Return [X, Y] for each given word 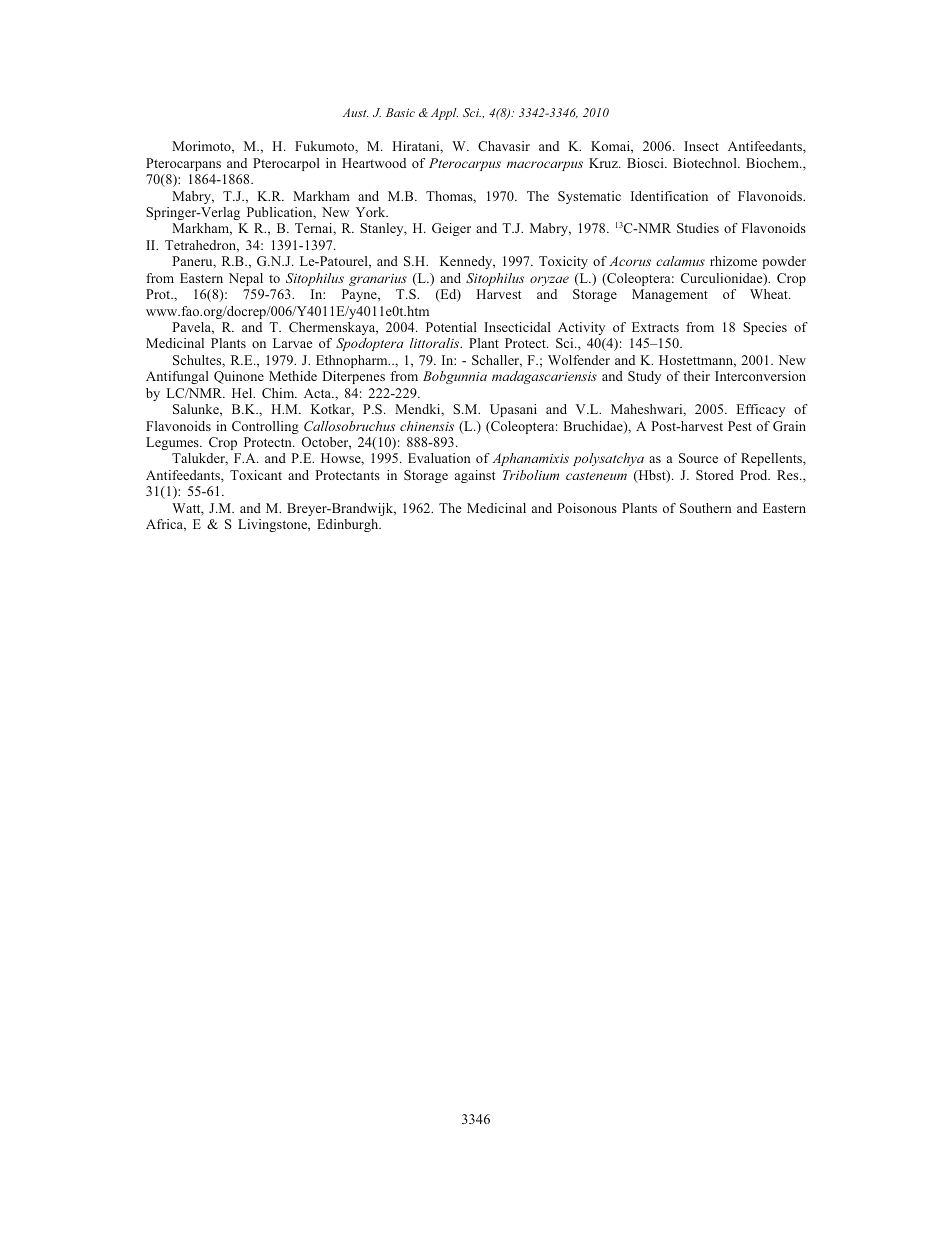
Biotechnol [706, 163]
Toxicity [563, 262]
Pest [740, 426]
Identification [669, 196]
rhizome [733, 261]
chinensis [427, 426]
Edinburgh [349, 525]
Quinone [239, 377]
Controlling [265, 427]
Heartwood [374, 163]
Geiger [451, 229]
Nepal [246, 279]
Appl [444, 114]
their [696, 376]
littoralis [436, 343]
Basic [400, 112]
